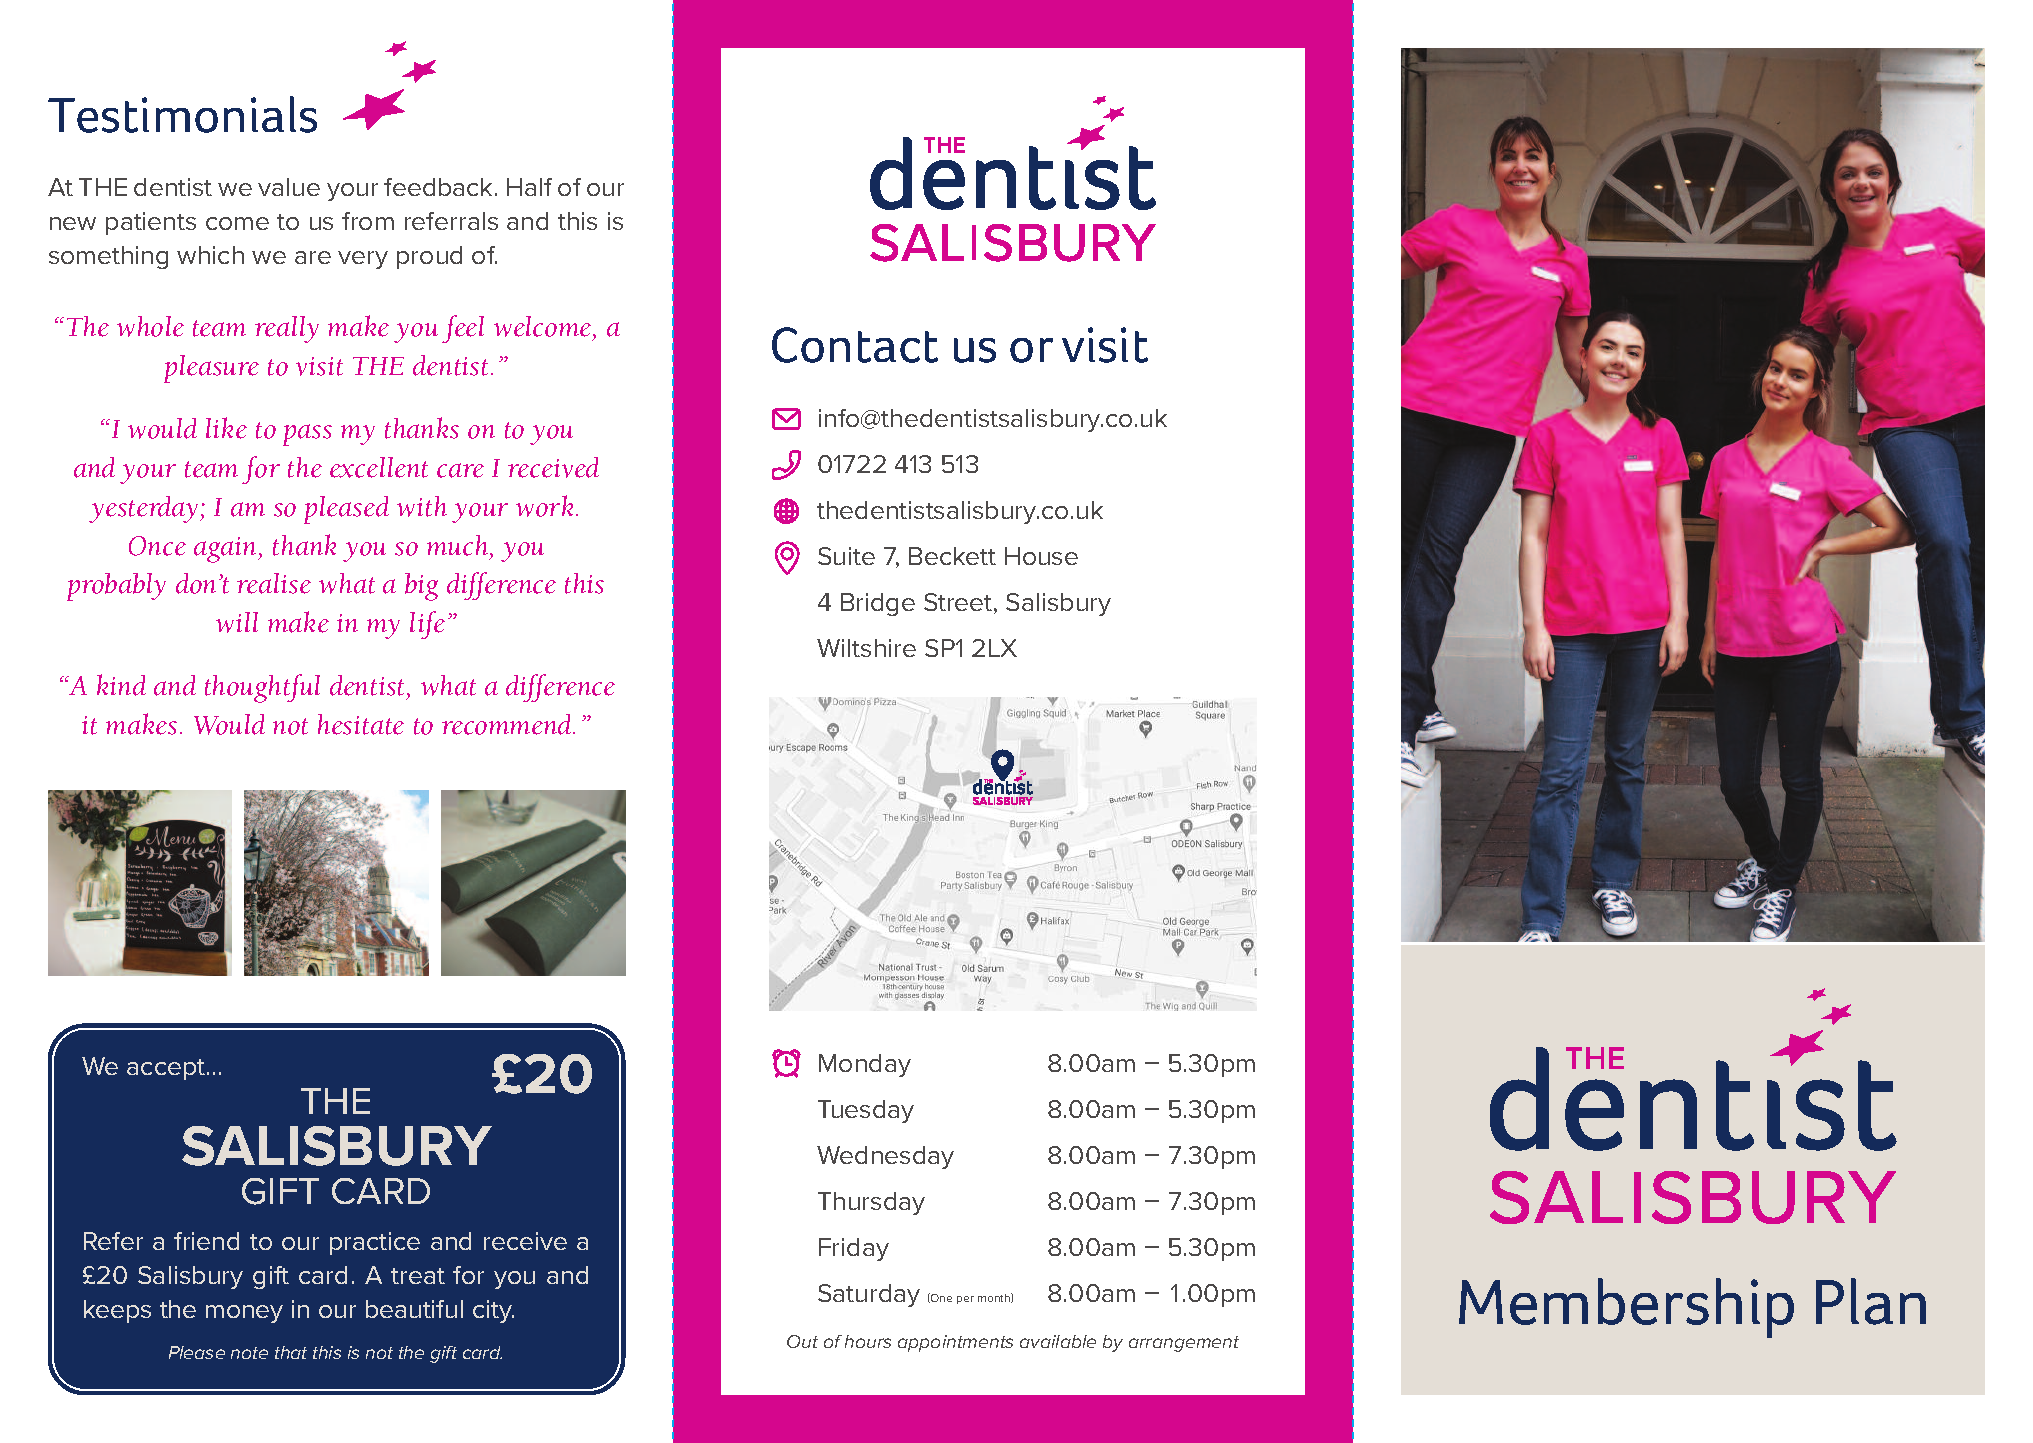 The width and height of the image is (2033, 1443). Describe the element at coordinates (952, 556) in the image. I see `Beckett` at that location.
